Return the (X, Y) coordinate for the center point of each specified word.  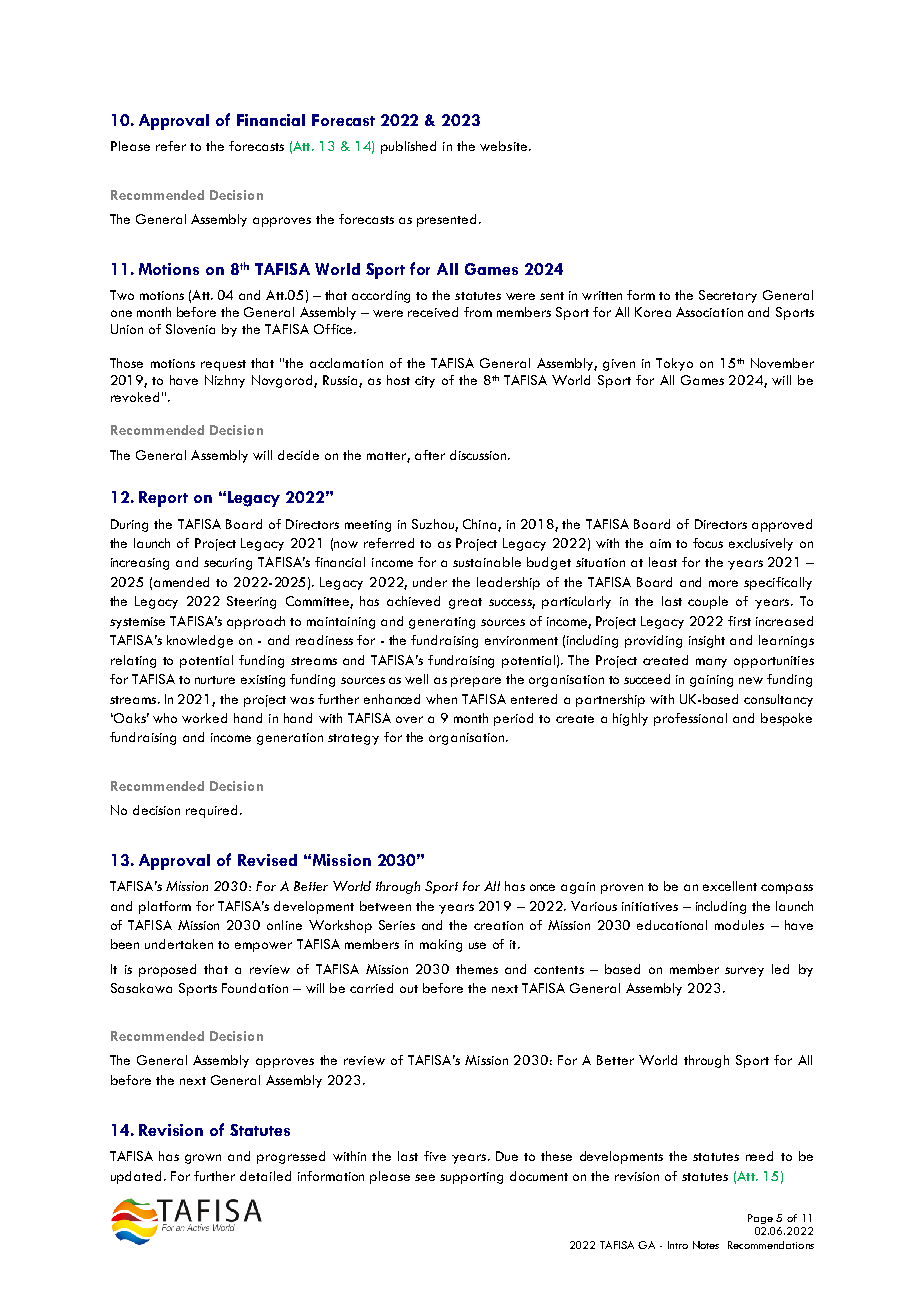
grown (203, 1159)
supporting (471, 1178)
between (385, 906)
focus (708, 543)
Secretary (728, 296)
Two (122, 295)
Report (163, 499)
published (408, 147)
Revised (267, 860)
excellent (730, 886)
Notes (706, 1245)
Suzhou (434, 525)
